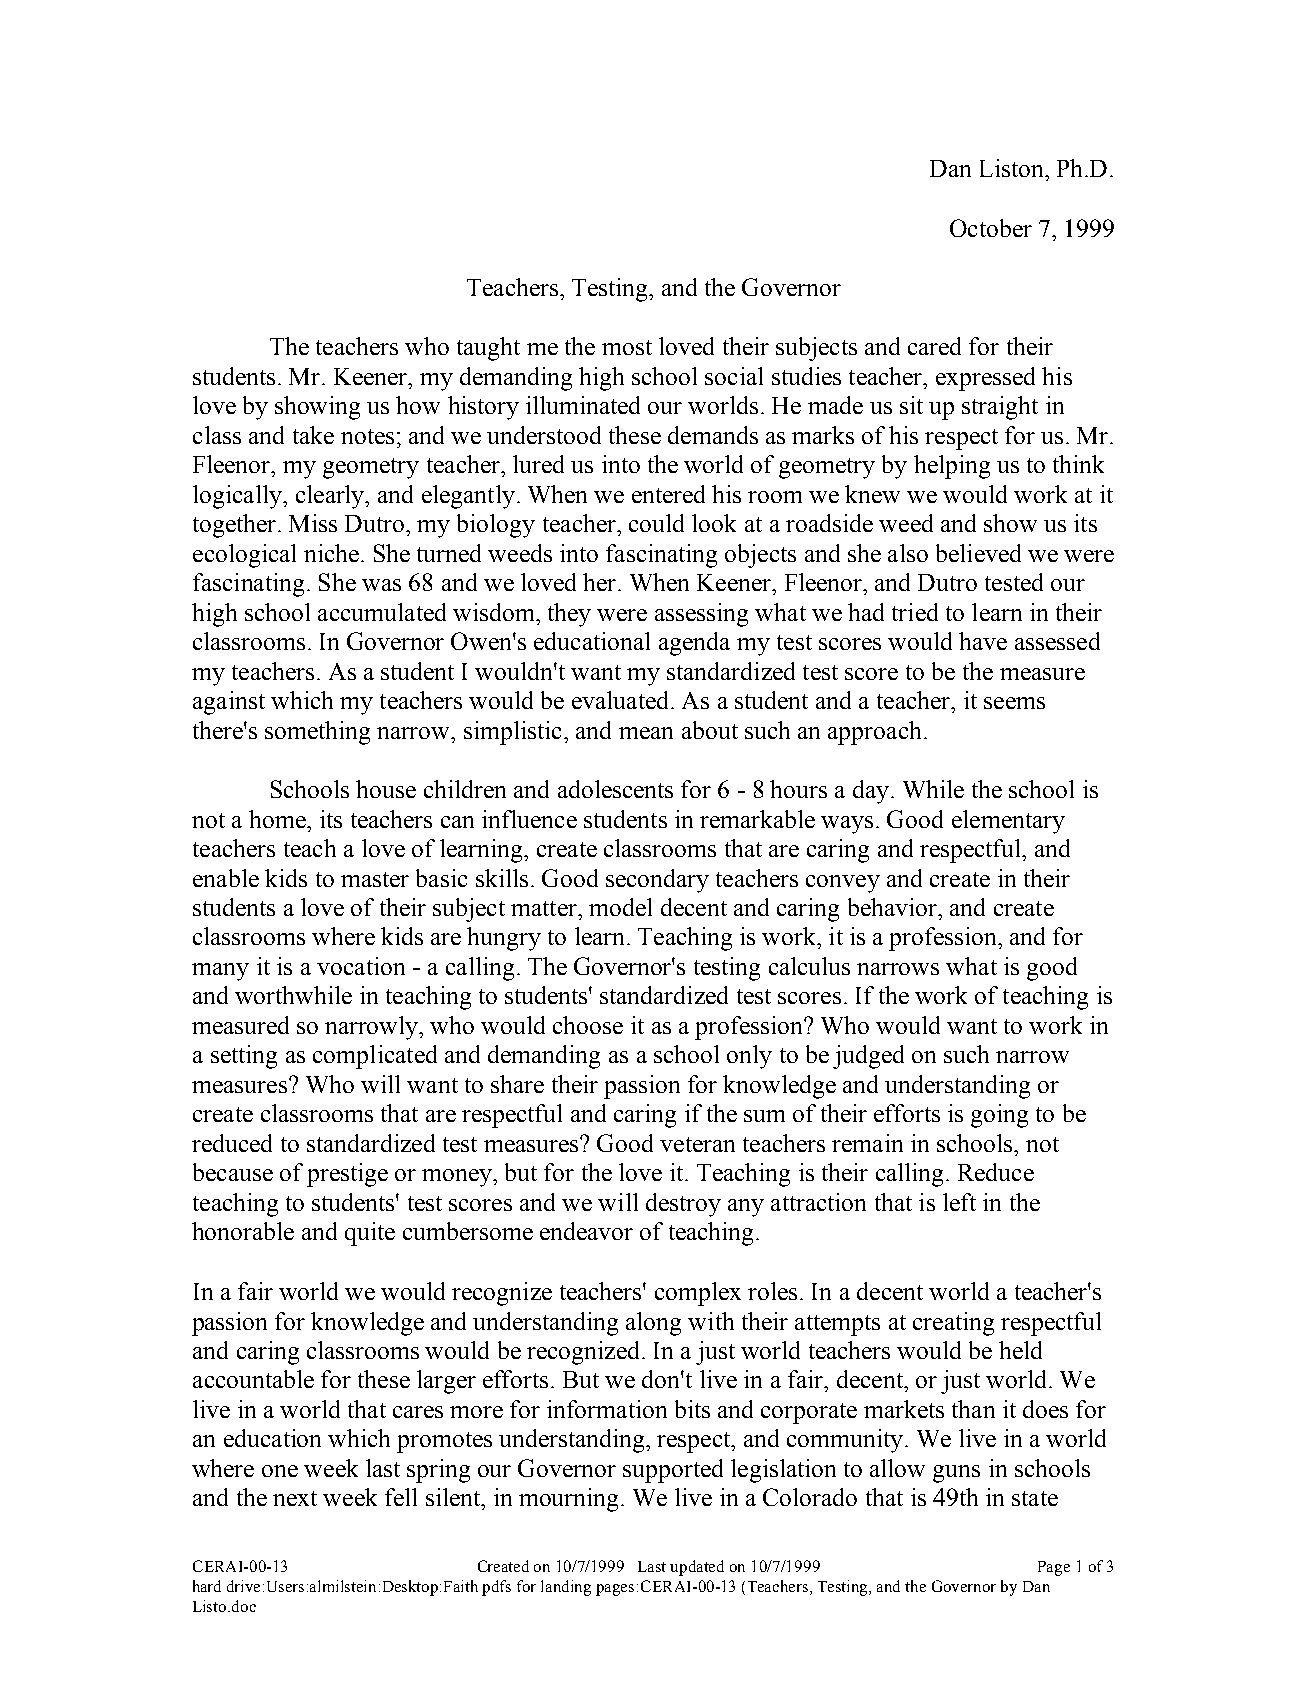 Image resolution: width=1307 pixels, height=1692 pixels. I want to click on something, so click(317, 733).
